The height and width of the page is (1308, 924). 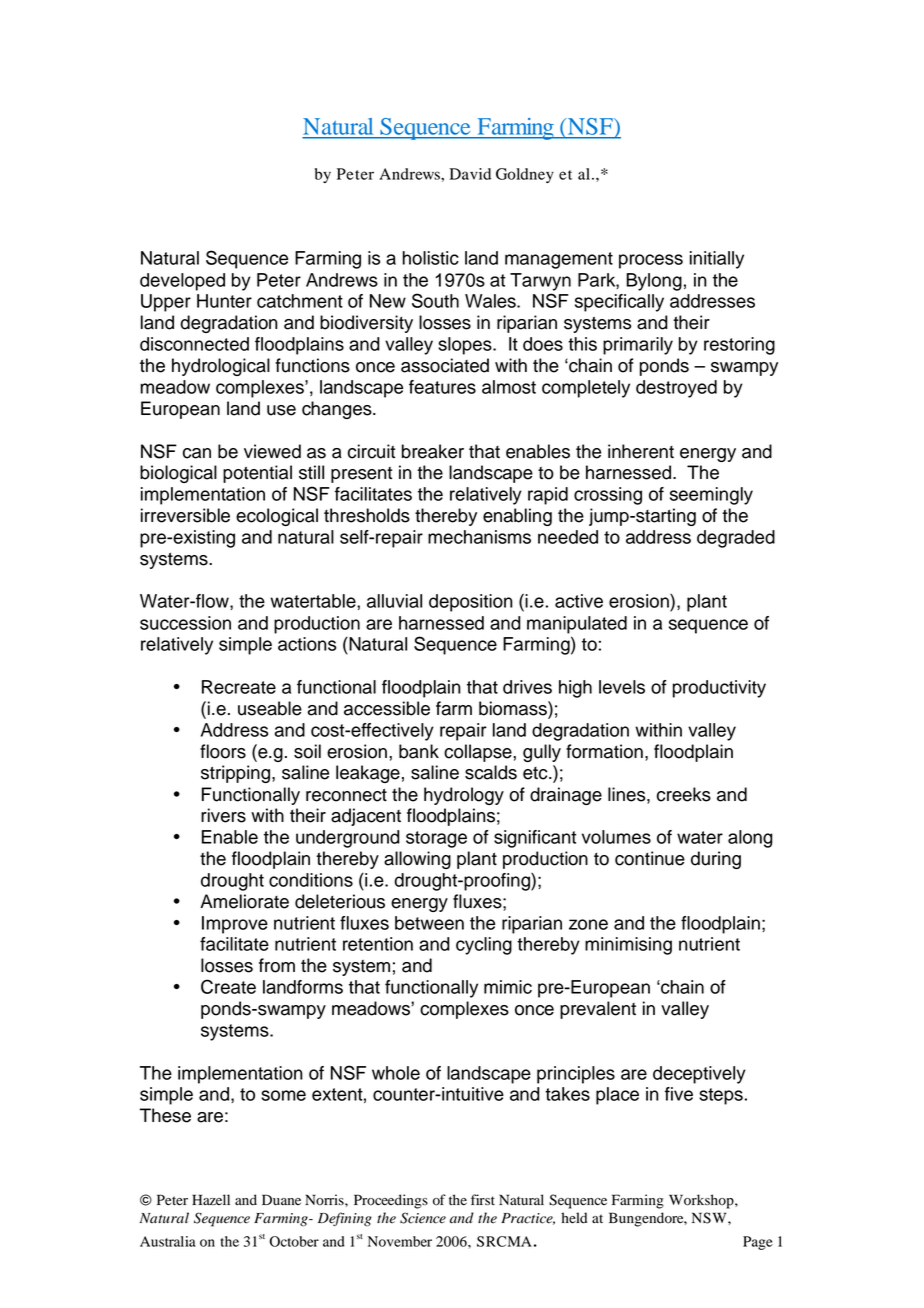 What do you see at coordinates (702, 1201) in the page?
I see `Workshop` at bounding box center [702, 1201].
